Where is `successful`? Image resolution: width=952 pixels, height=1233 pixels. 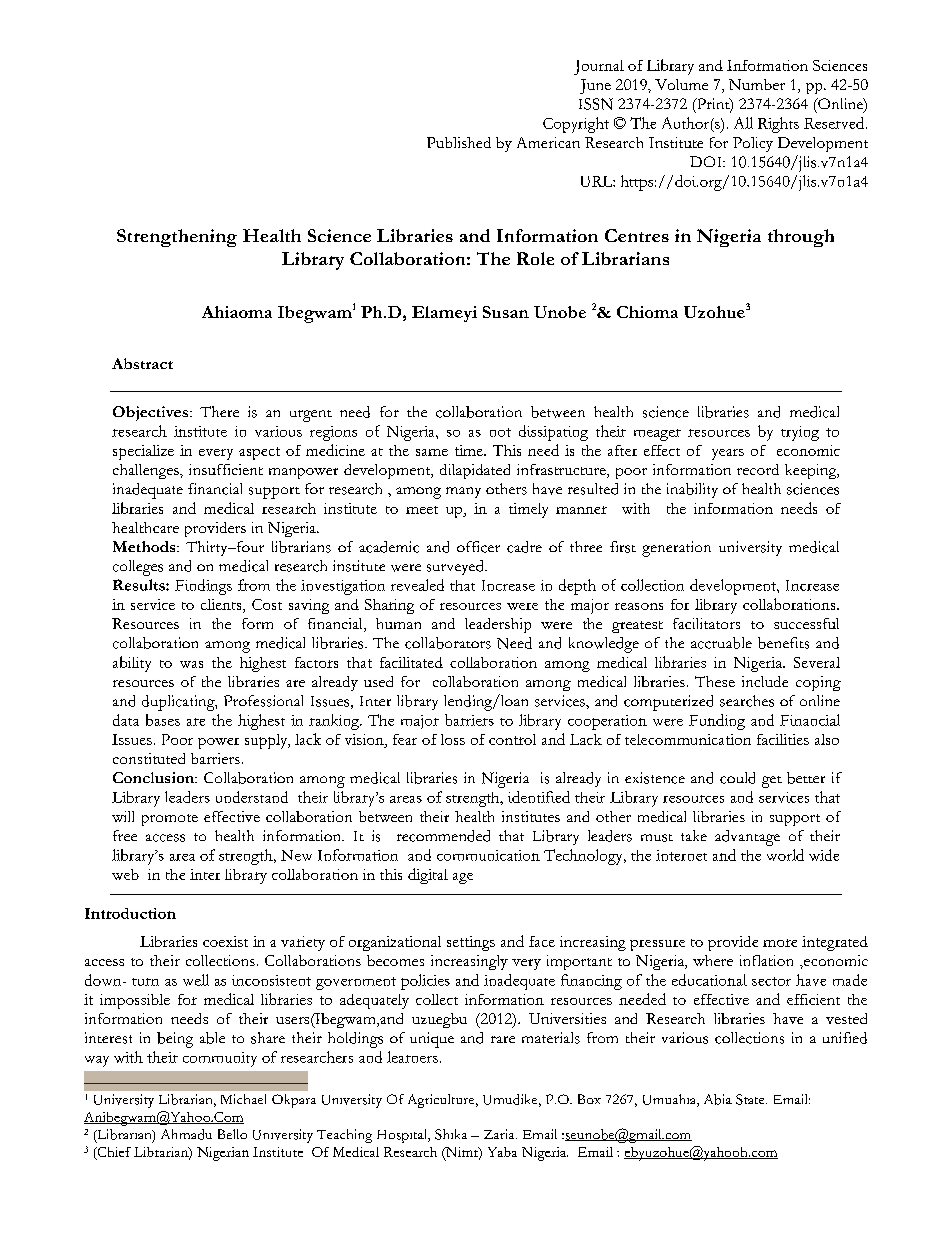
successful is located at coordinates (806, 623).
